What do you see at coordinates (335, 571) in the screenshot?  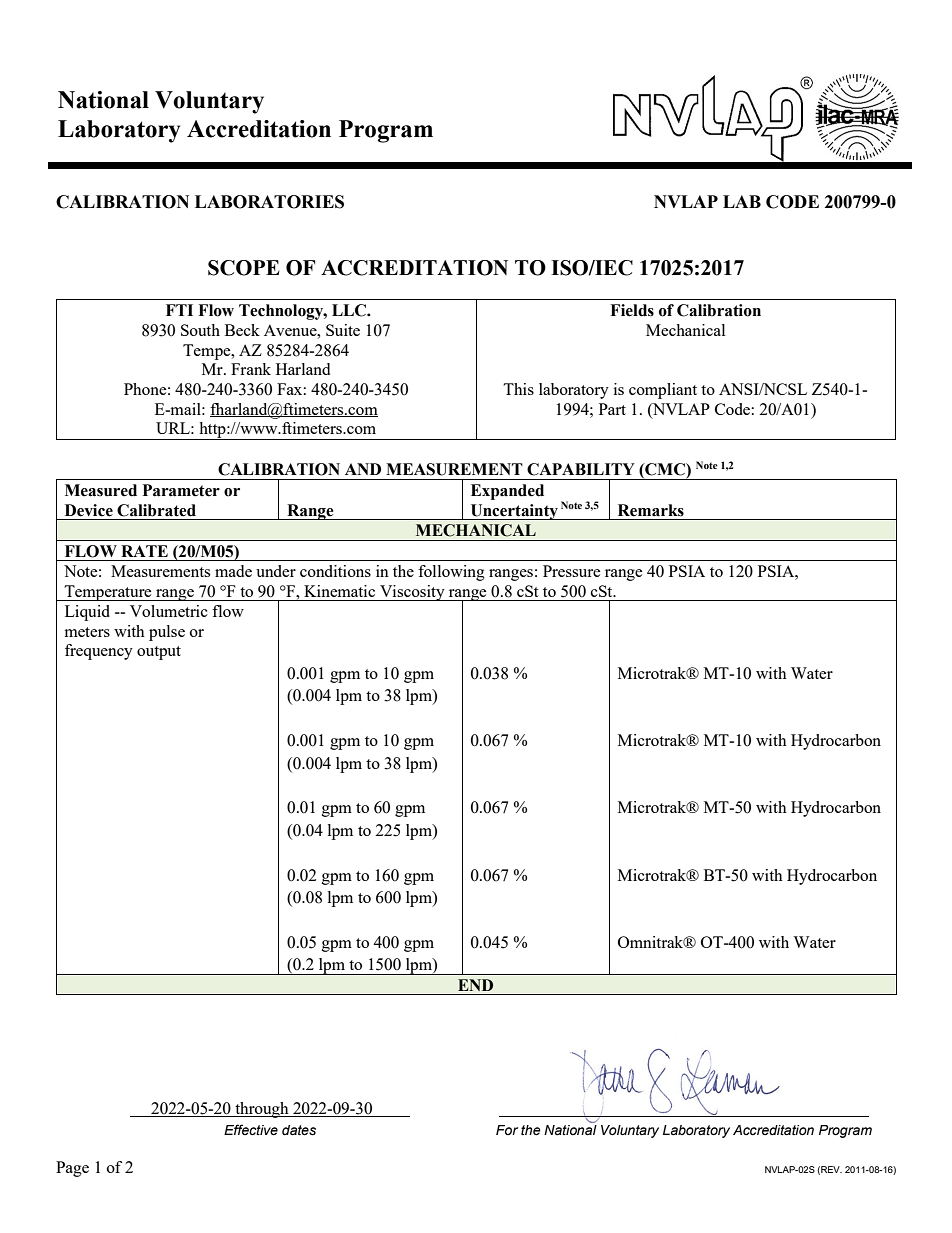 I see `conditions` at bounding box center [335, 571].
